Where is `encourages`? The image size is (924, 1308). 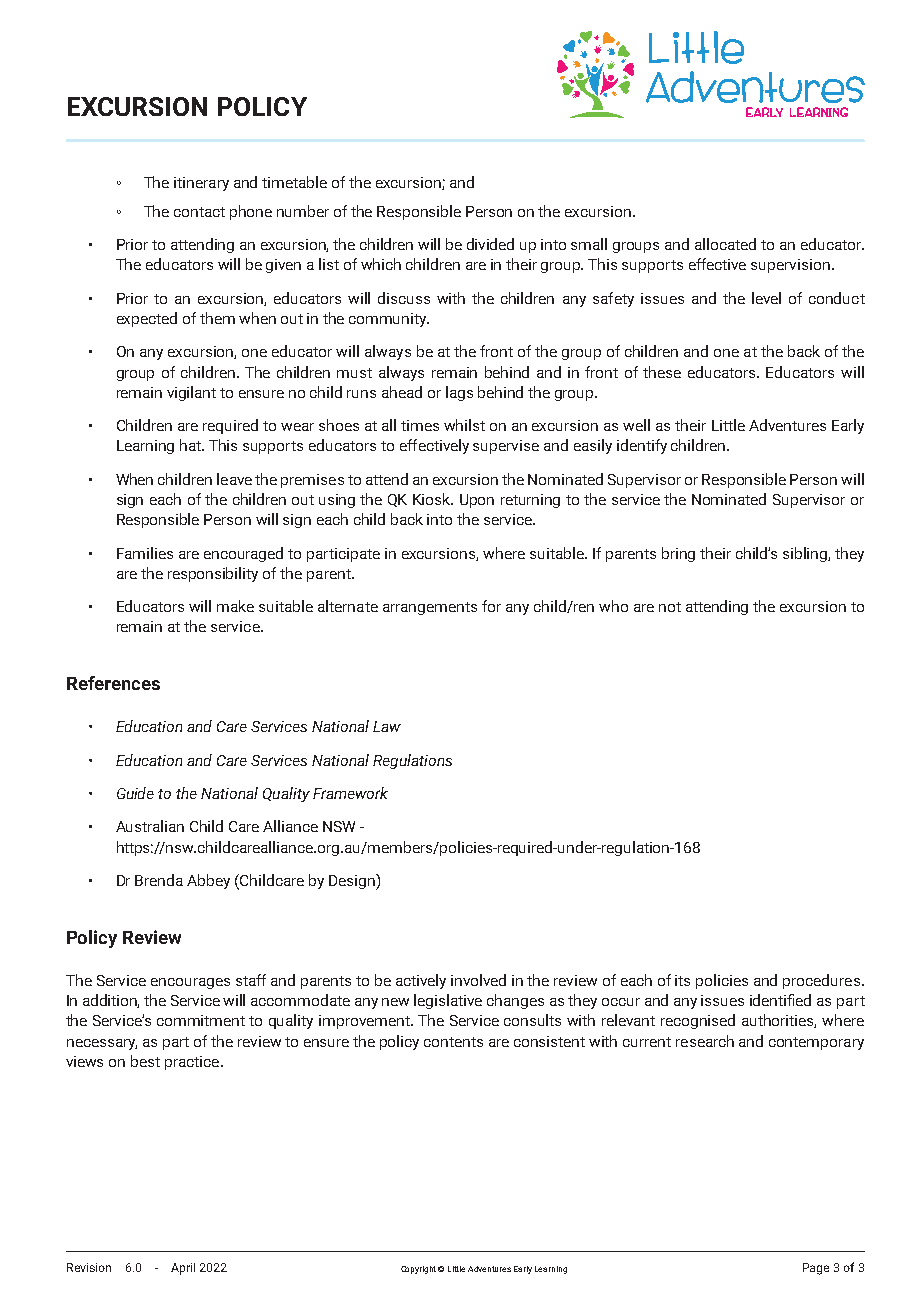 encourages is located at coordinates (190, 983).
